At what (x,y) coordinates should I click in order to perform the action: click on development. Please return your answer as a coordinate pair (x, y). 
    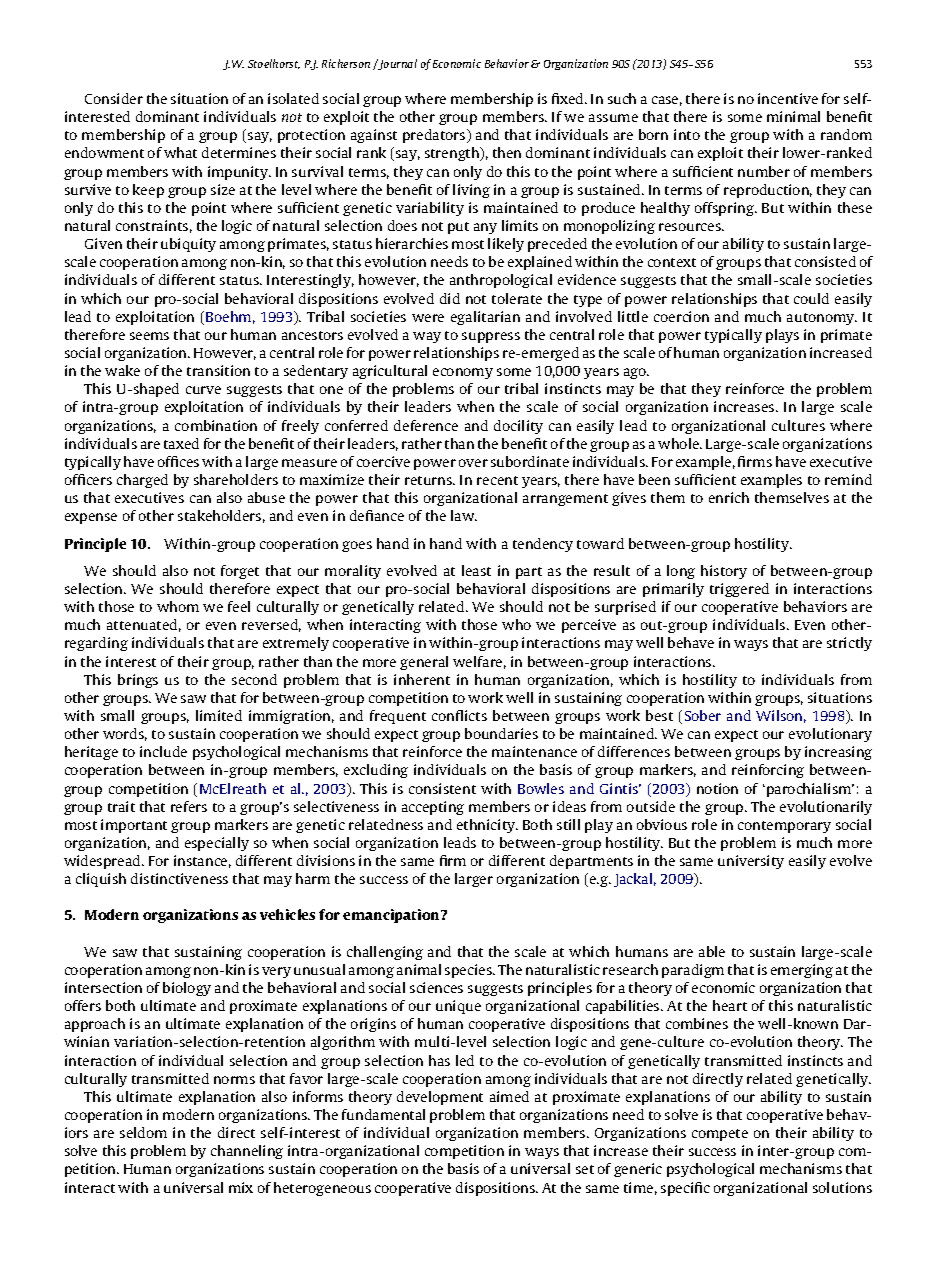
    Looking at the image, I should click on (440, 1098).
